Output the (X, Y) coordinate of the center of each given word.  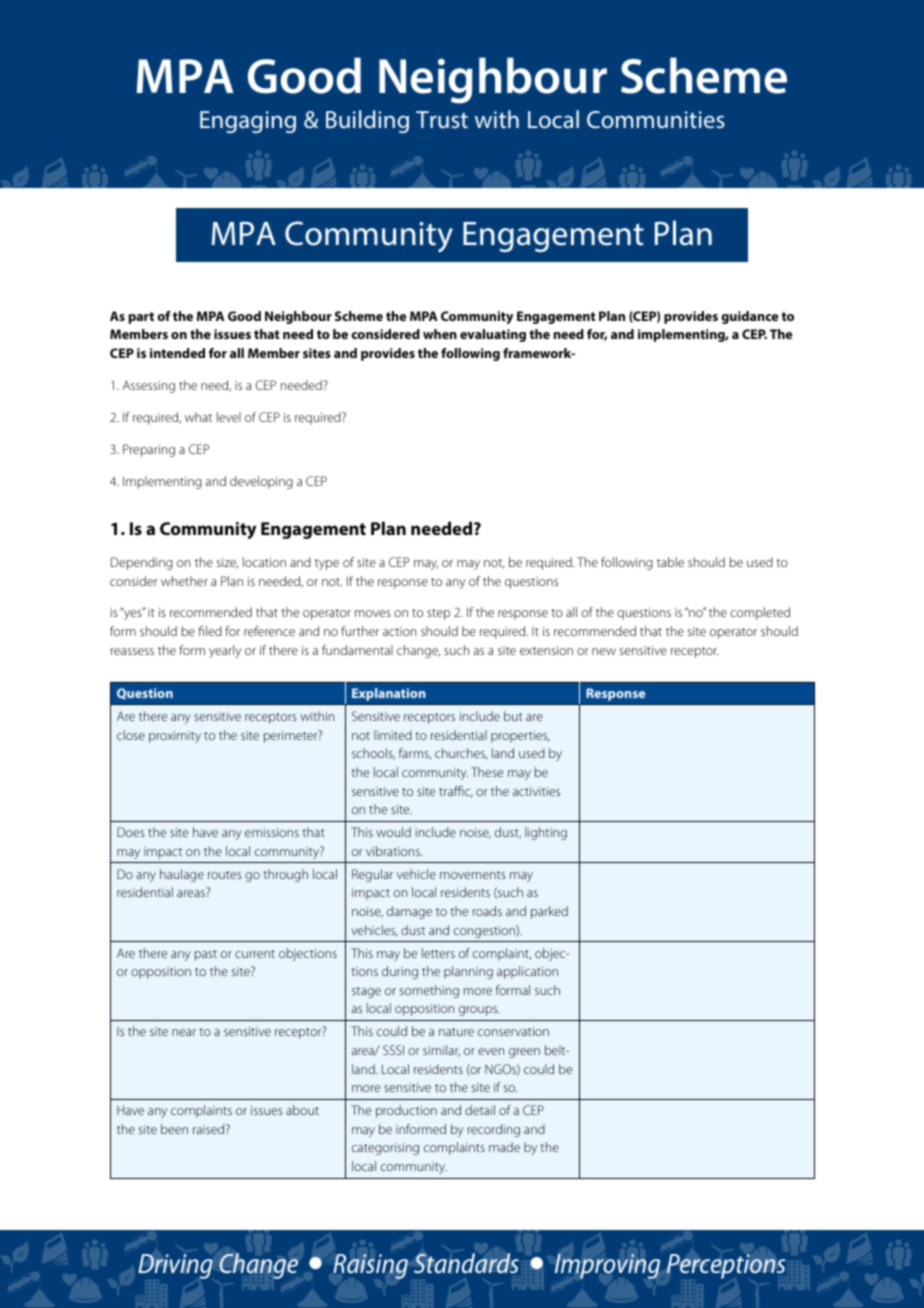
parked (549, 912)
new (604, 651)
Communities (656, 119)
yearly (225, 651)
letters (438, 953)
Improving (607, 1266)
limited (393, 735)
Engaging (248, 122)
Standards (466, 1263)
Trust (442, 119)
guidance (749, 317)
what (198, 417)
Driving (175, 1266)
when (440, 334)
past (206, 955)
